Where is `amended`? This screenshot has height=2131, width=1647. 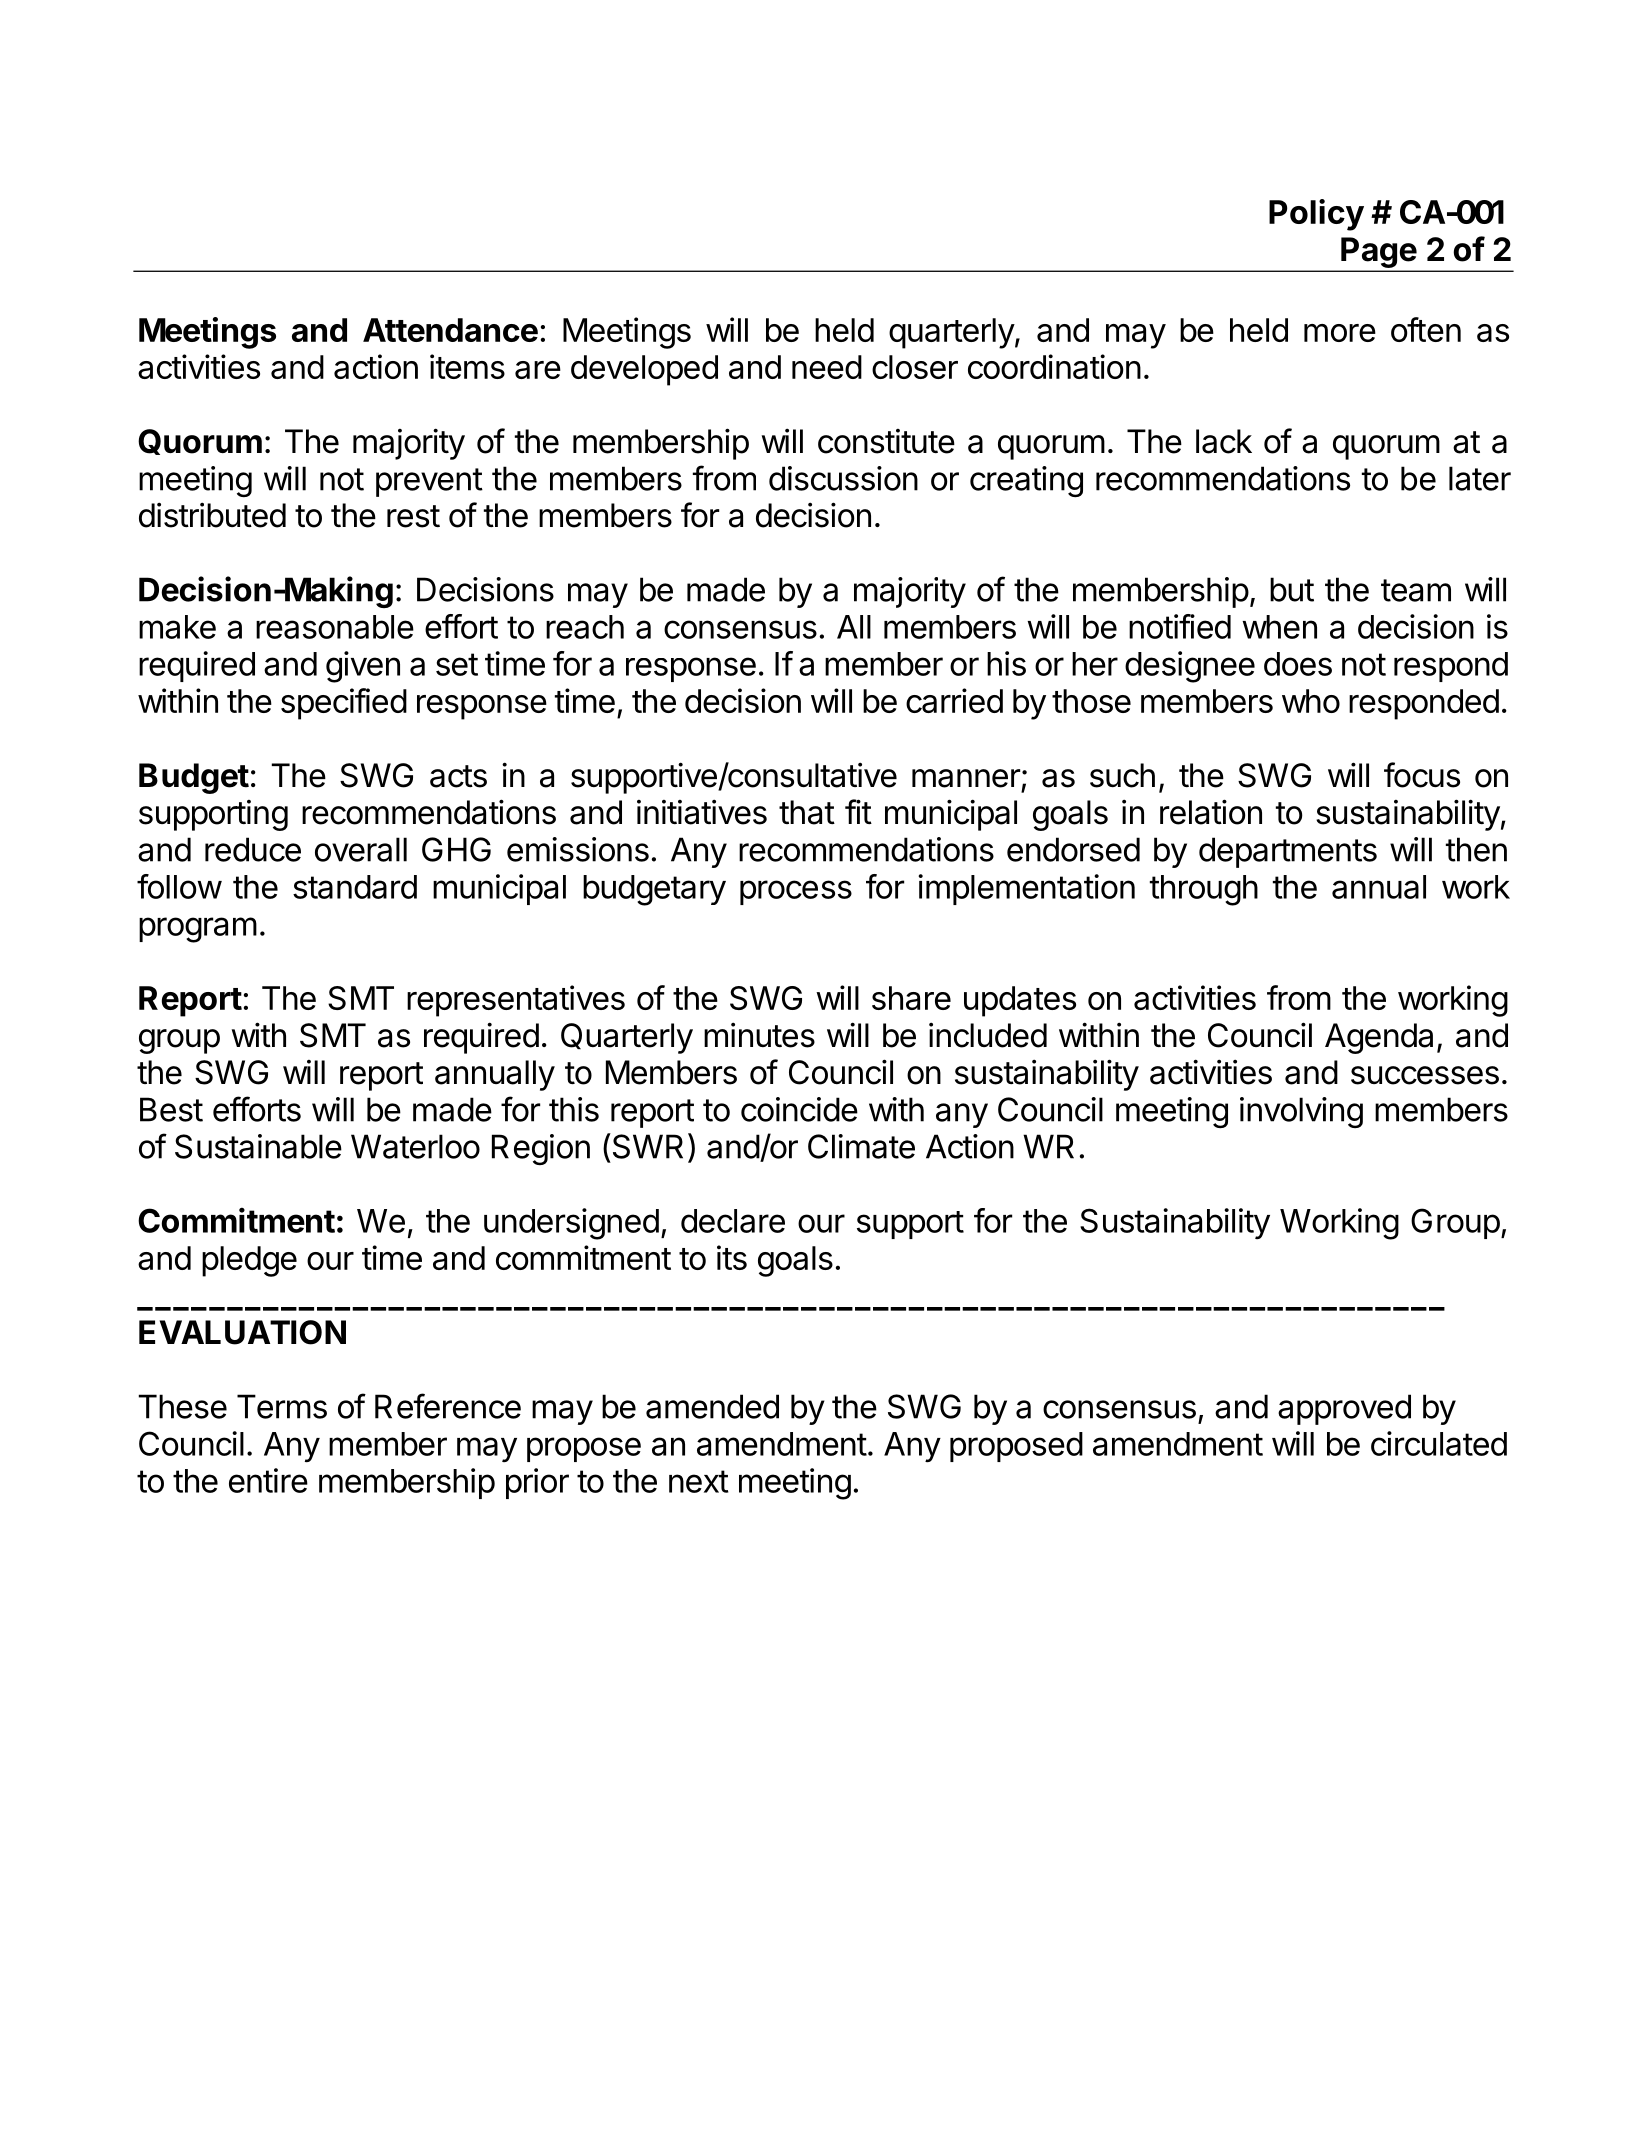
amended is located at coordinates (712, 1406).
